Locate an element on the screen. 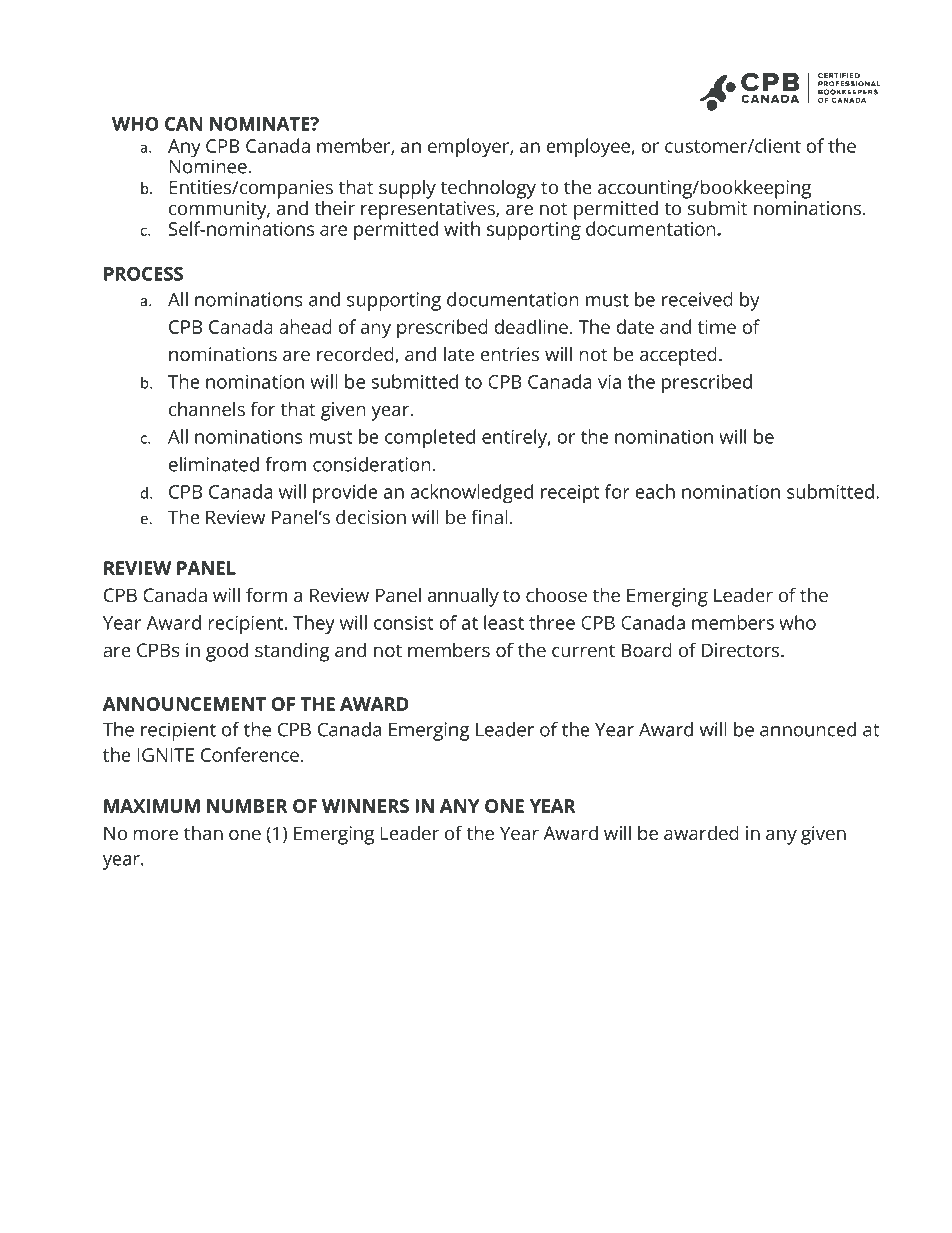  Page is located at coordinates (786, 1145).
